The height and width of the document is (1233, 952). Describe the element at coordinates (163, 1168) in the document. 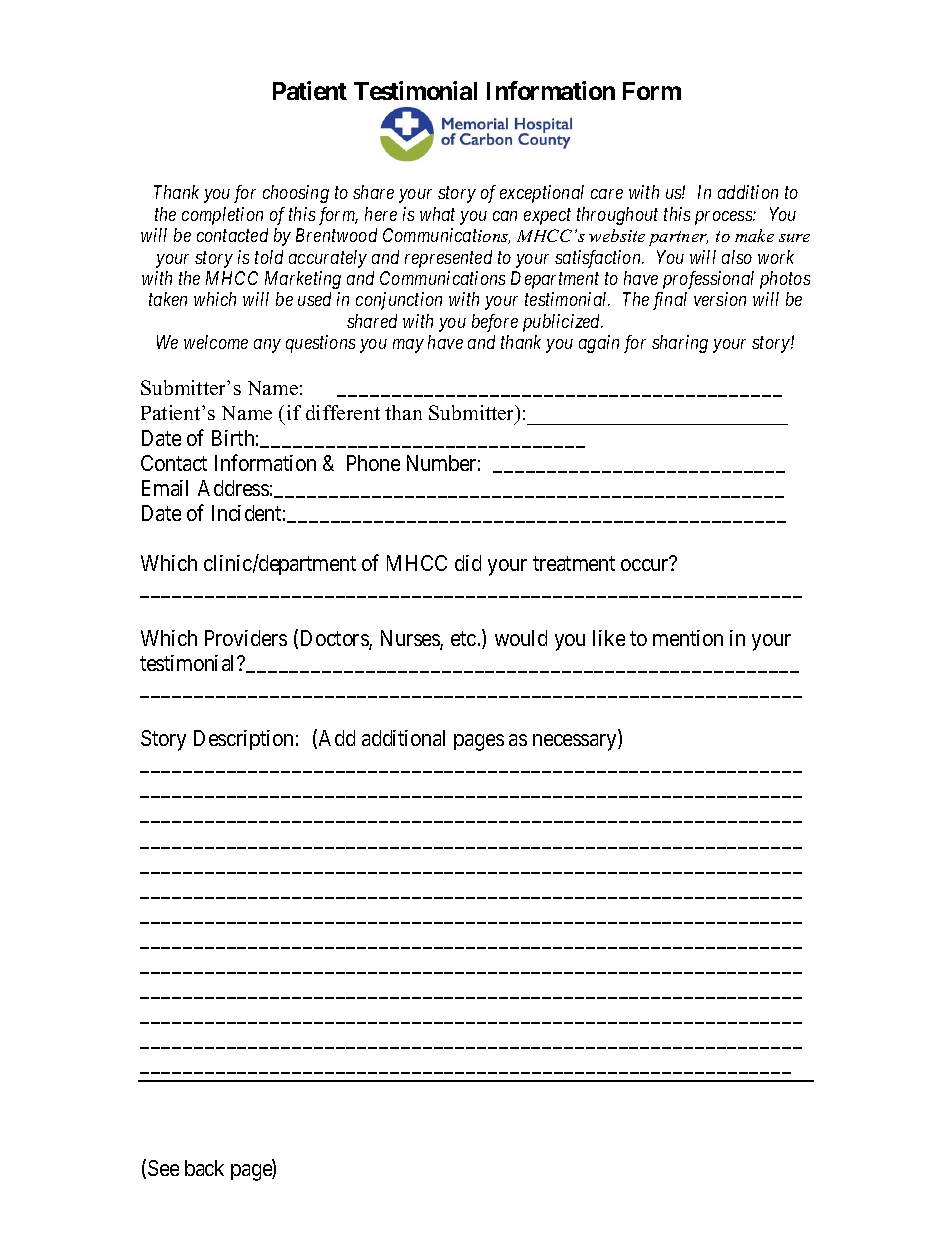

I see `See` at that location.
